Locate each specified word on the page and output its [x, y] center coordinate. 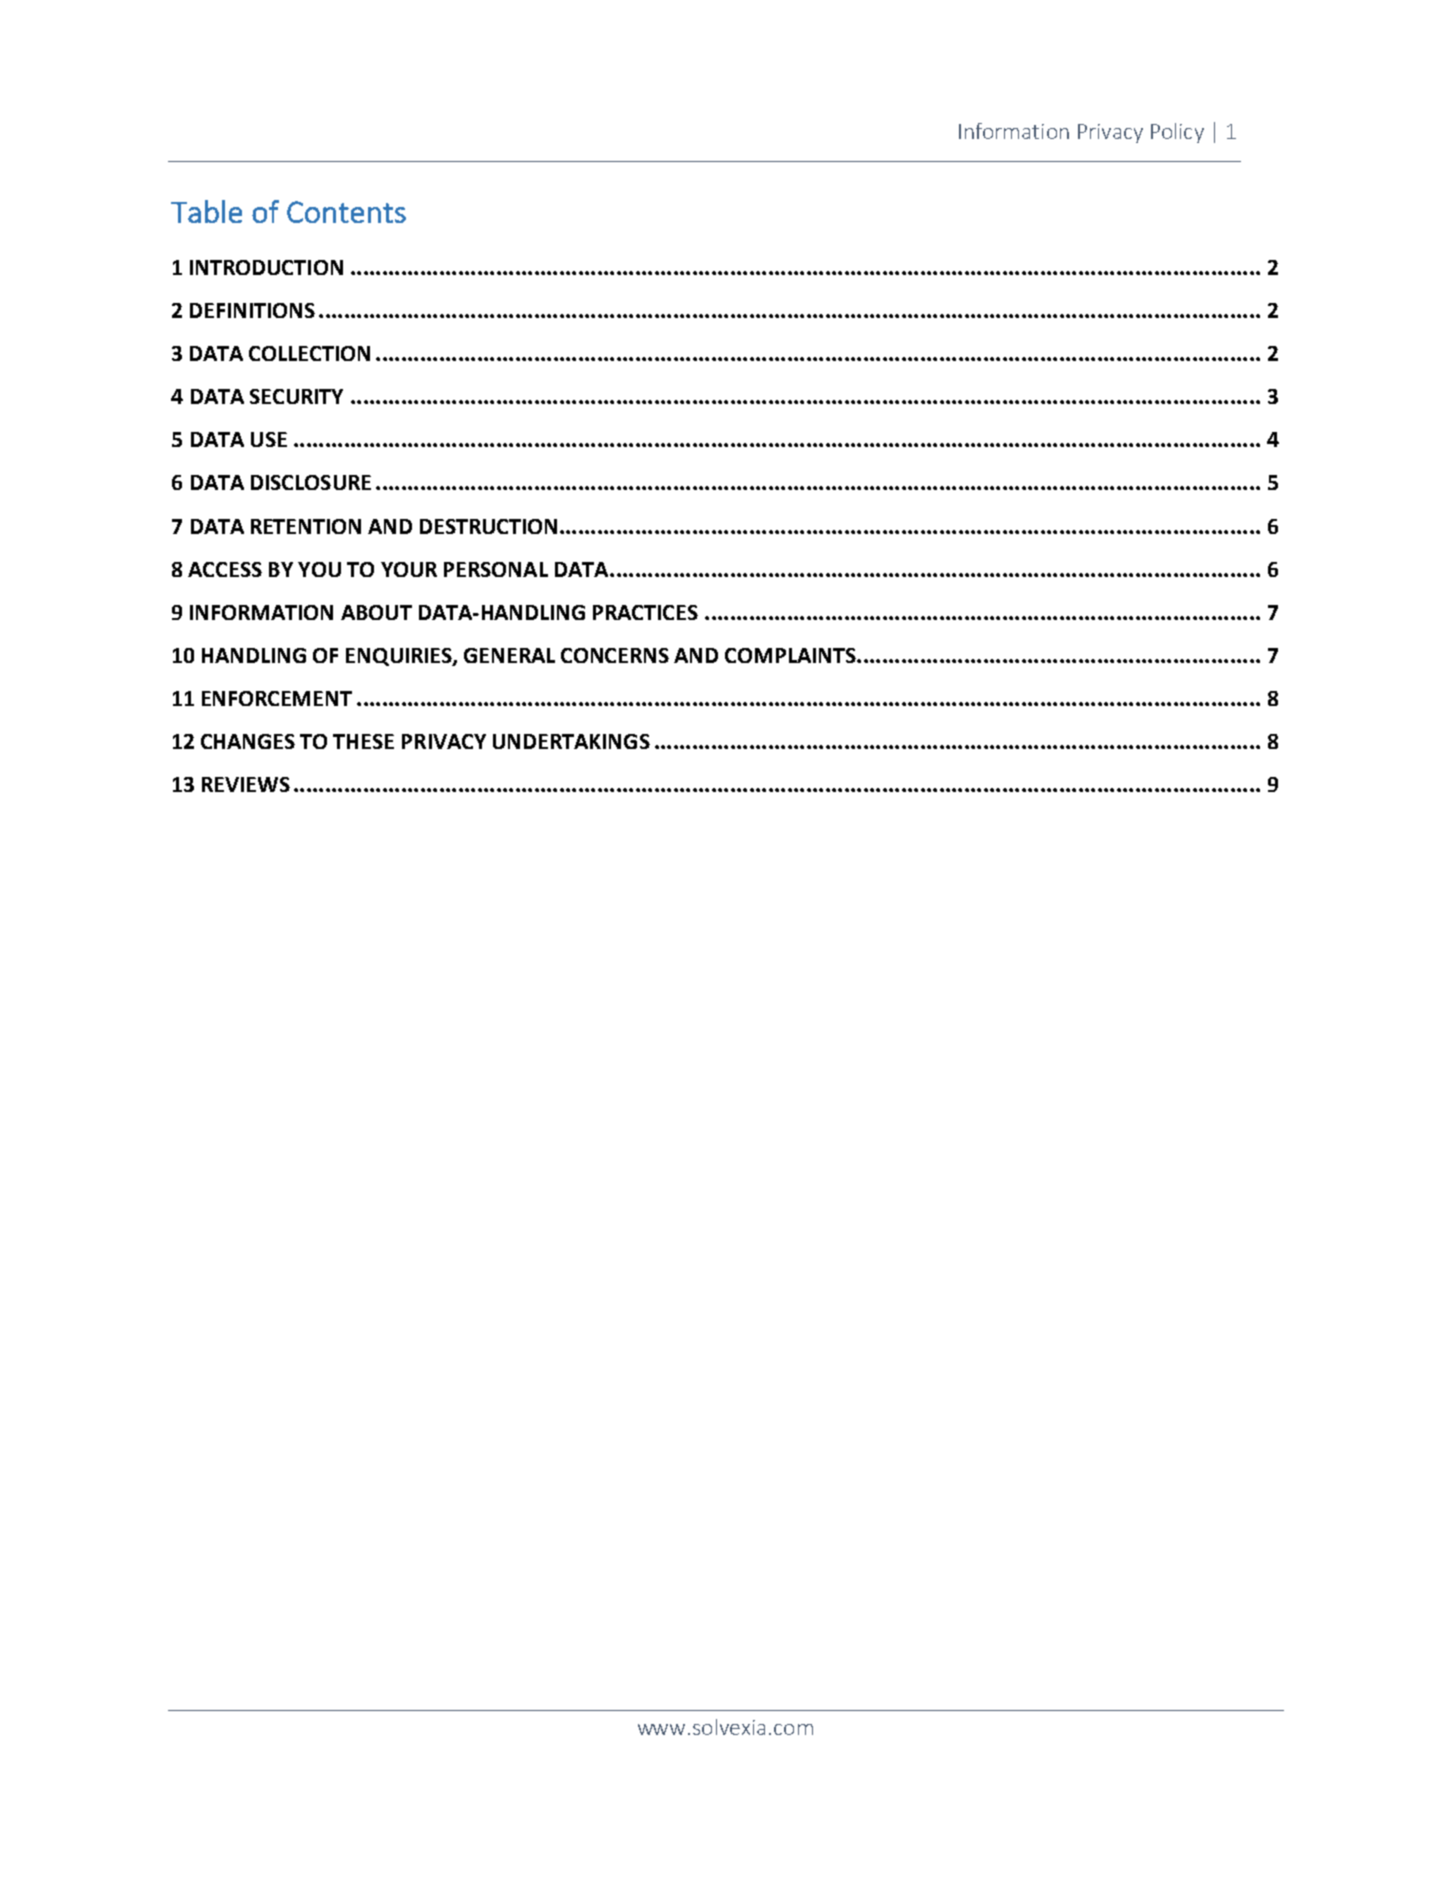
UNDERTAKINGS [571, 741]
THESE [363, 741]
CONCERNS [615, 655]
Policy [1177, 133]
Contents [346, 212]
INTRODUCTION [266, 267]
